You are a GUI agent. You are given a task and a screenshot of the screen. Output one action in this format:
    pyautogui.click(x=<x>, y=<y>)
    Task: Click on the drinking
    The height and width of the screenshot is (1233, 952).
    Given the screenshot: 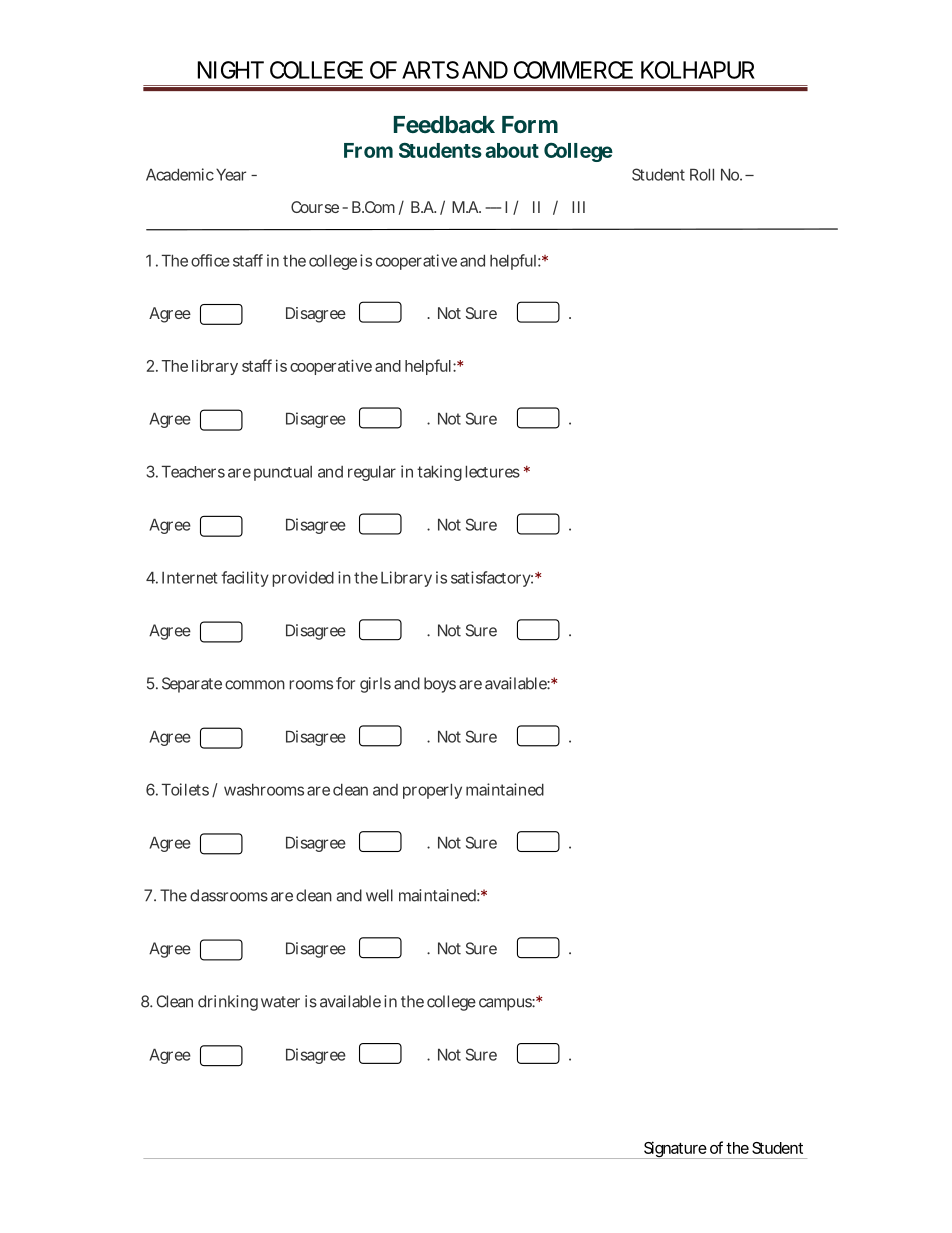 What is the action you would take?
    pyautogui.click(x=228, y=1003)
